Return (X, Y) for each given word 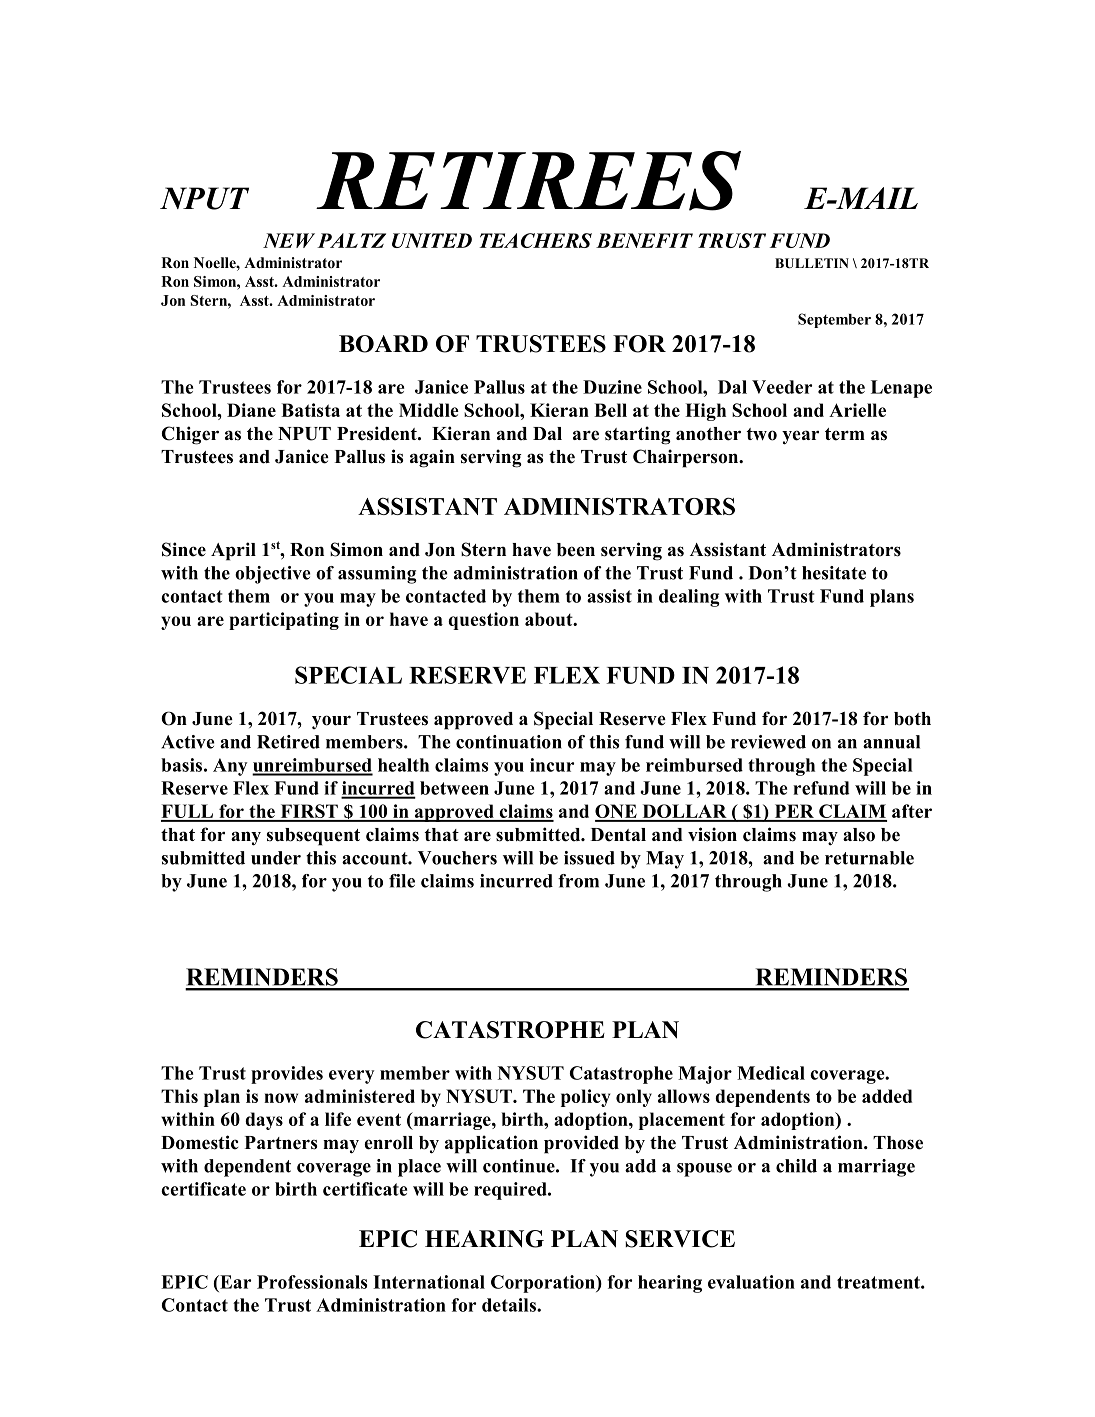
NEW (289, 240)
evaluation (751, 1282)
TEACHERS (535, 240)
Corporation (544, 1284)
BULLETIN (812, 263)
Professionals (312, 1282)
